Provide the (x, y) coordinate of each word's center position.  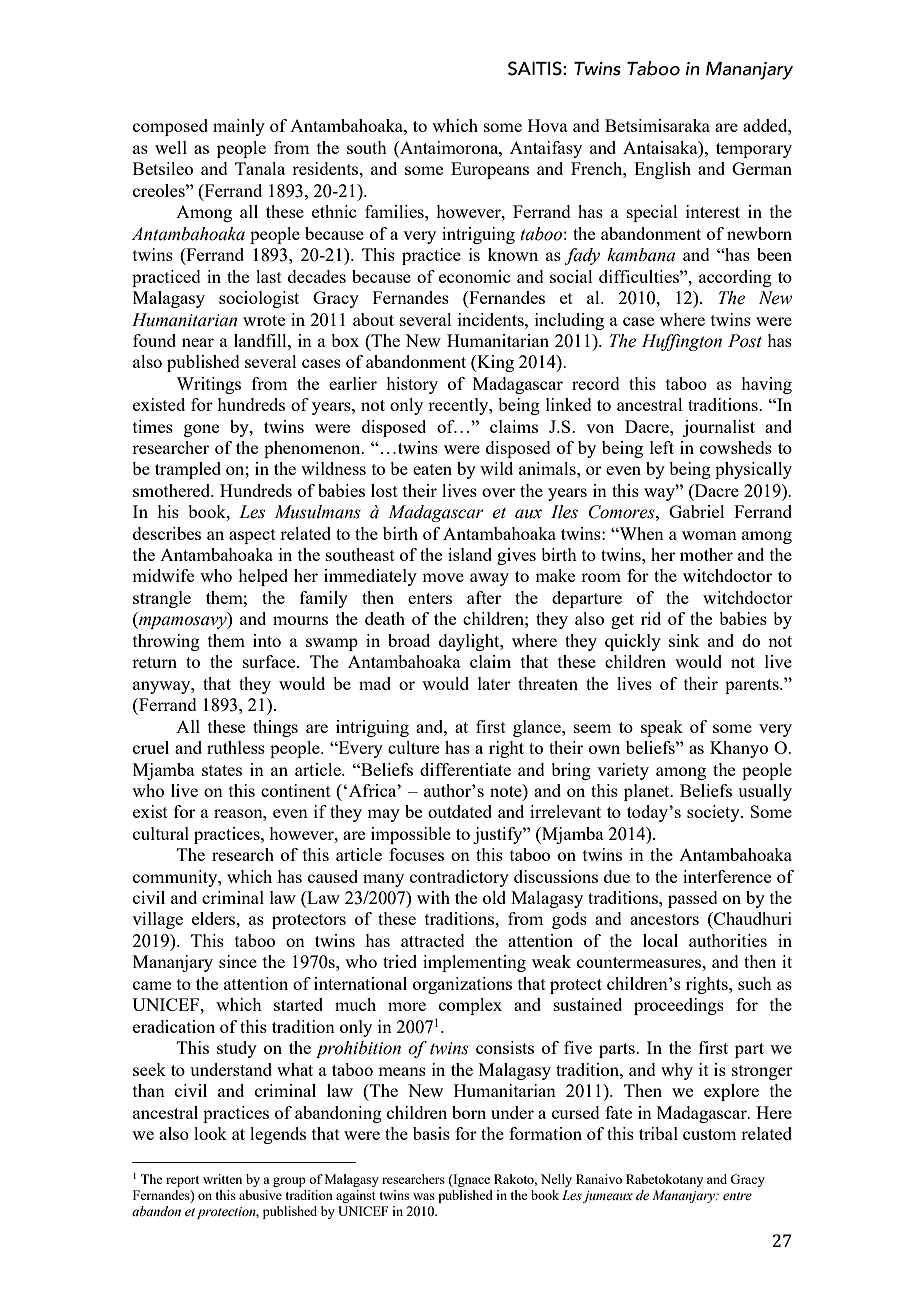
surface (270, 661)
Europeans (490, 170)
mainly (239, 127)
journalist (719, 428)
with (433, 897)
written (222, 1179)
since (238, 961)
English (662, 170)
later (494, 683)
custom (709, 1134)
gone (201, 430)
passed (693, 899)
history (412, 385)
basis (431, 1133)
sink (684, 640)
